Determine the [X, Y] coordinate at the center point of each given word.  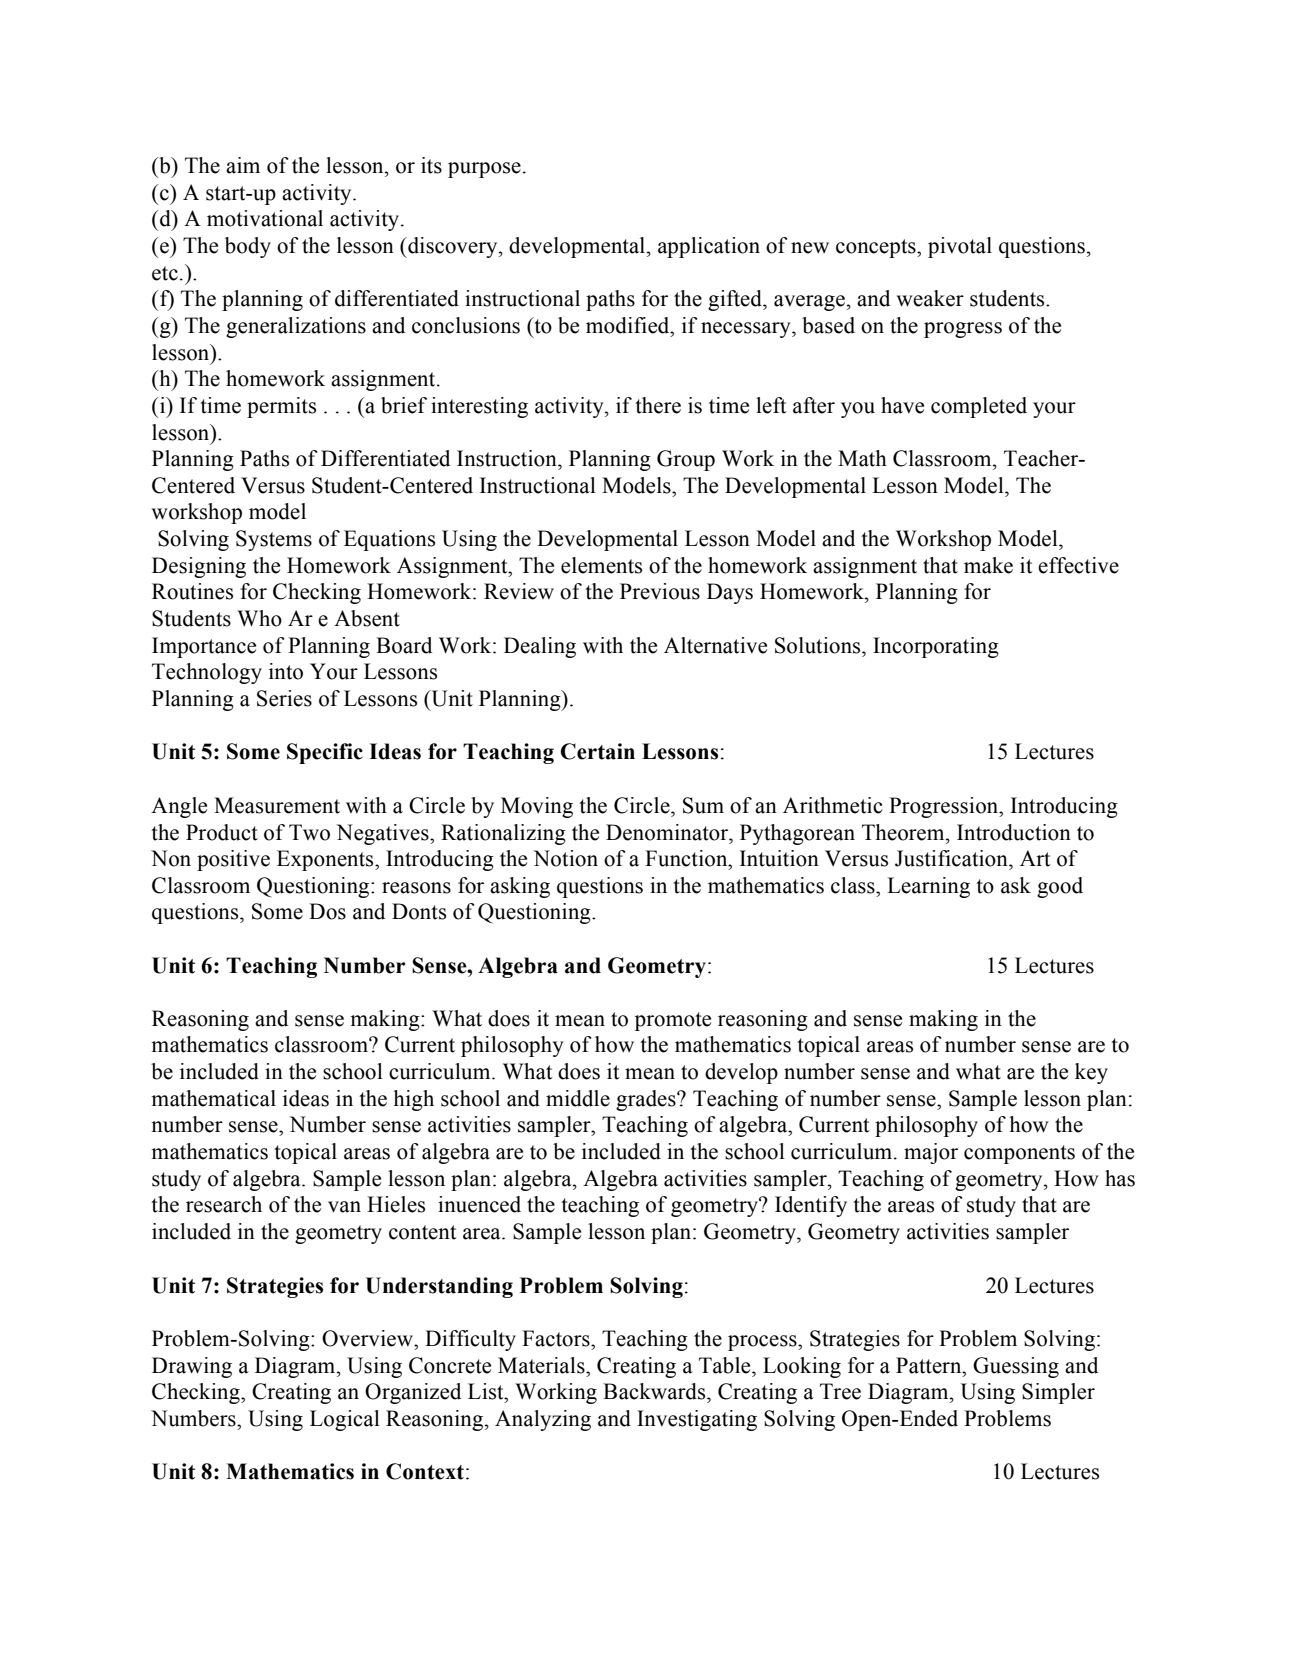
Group [686, 460]
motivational [265, 218]
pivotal [960, 247]
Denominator [668, 832]
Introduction [1014, 832]
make [988, 565]
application [709, 247]
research [224, 1204]
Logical [345, 1420]
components [1019, 1154]
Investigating [697, 1420]
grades [647, 1100]
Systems [274, 540]
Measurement [277, 805]
